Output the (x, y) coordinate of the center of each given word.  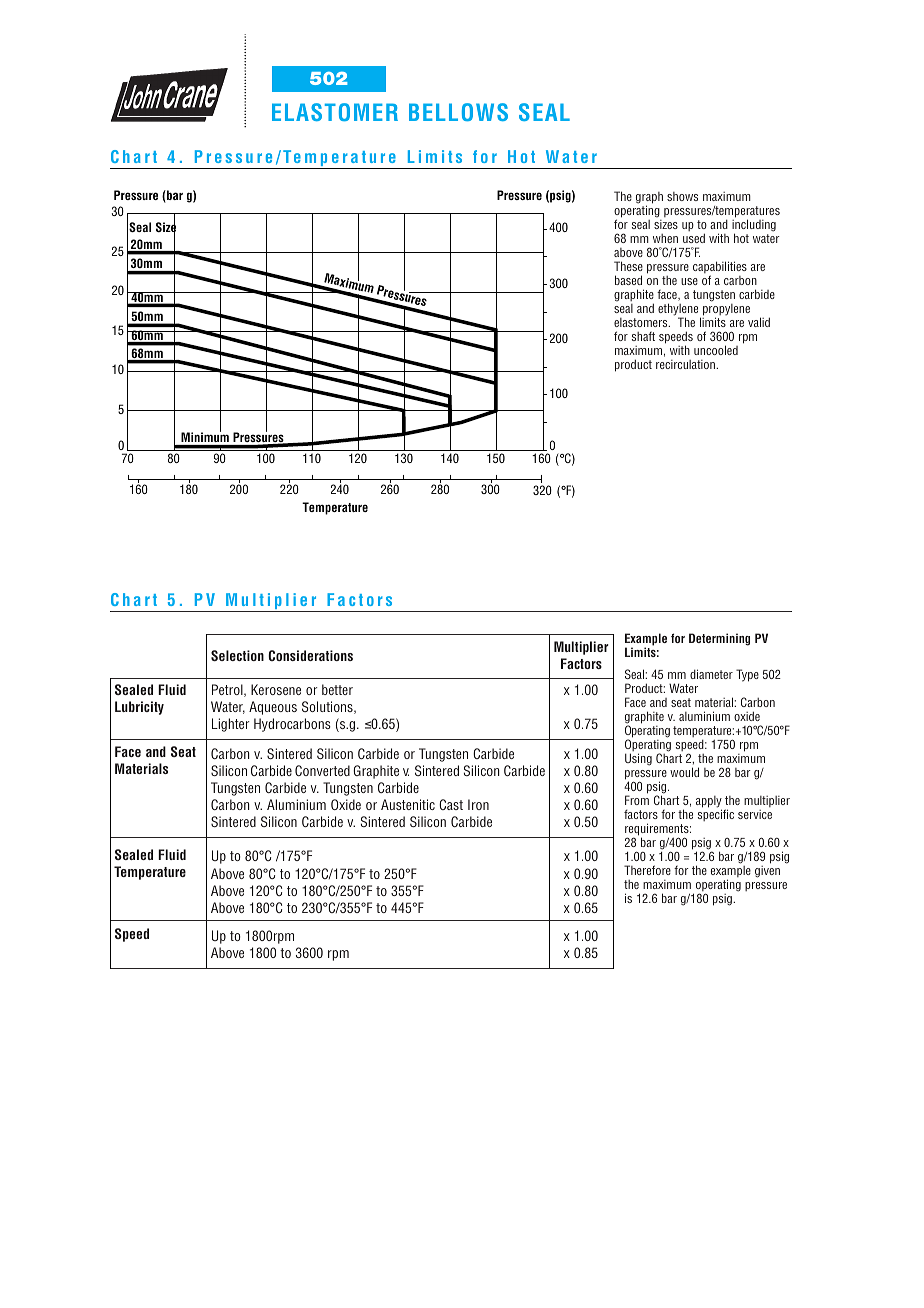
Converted (322, 770)
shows (682, 196)
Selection (237, 655)
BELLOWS (458, 112)
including (754, 226)
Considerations (310, 655)
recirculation (686, 364)
